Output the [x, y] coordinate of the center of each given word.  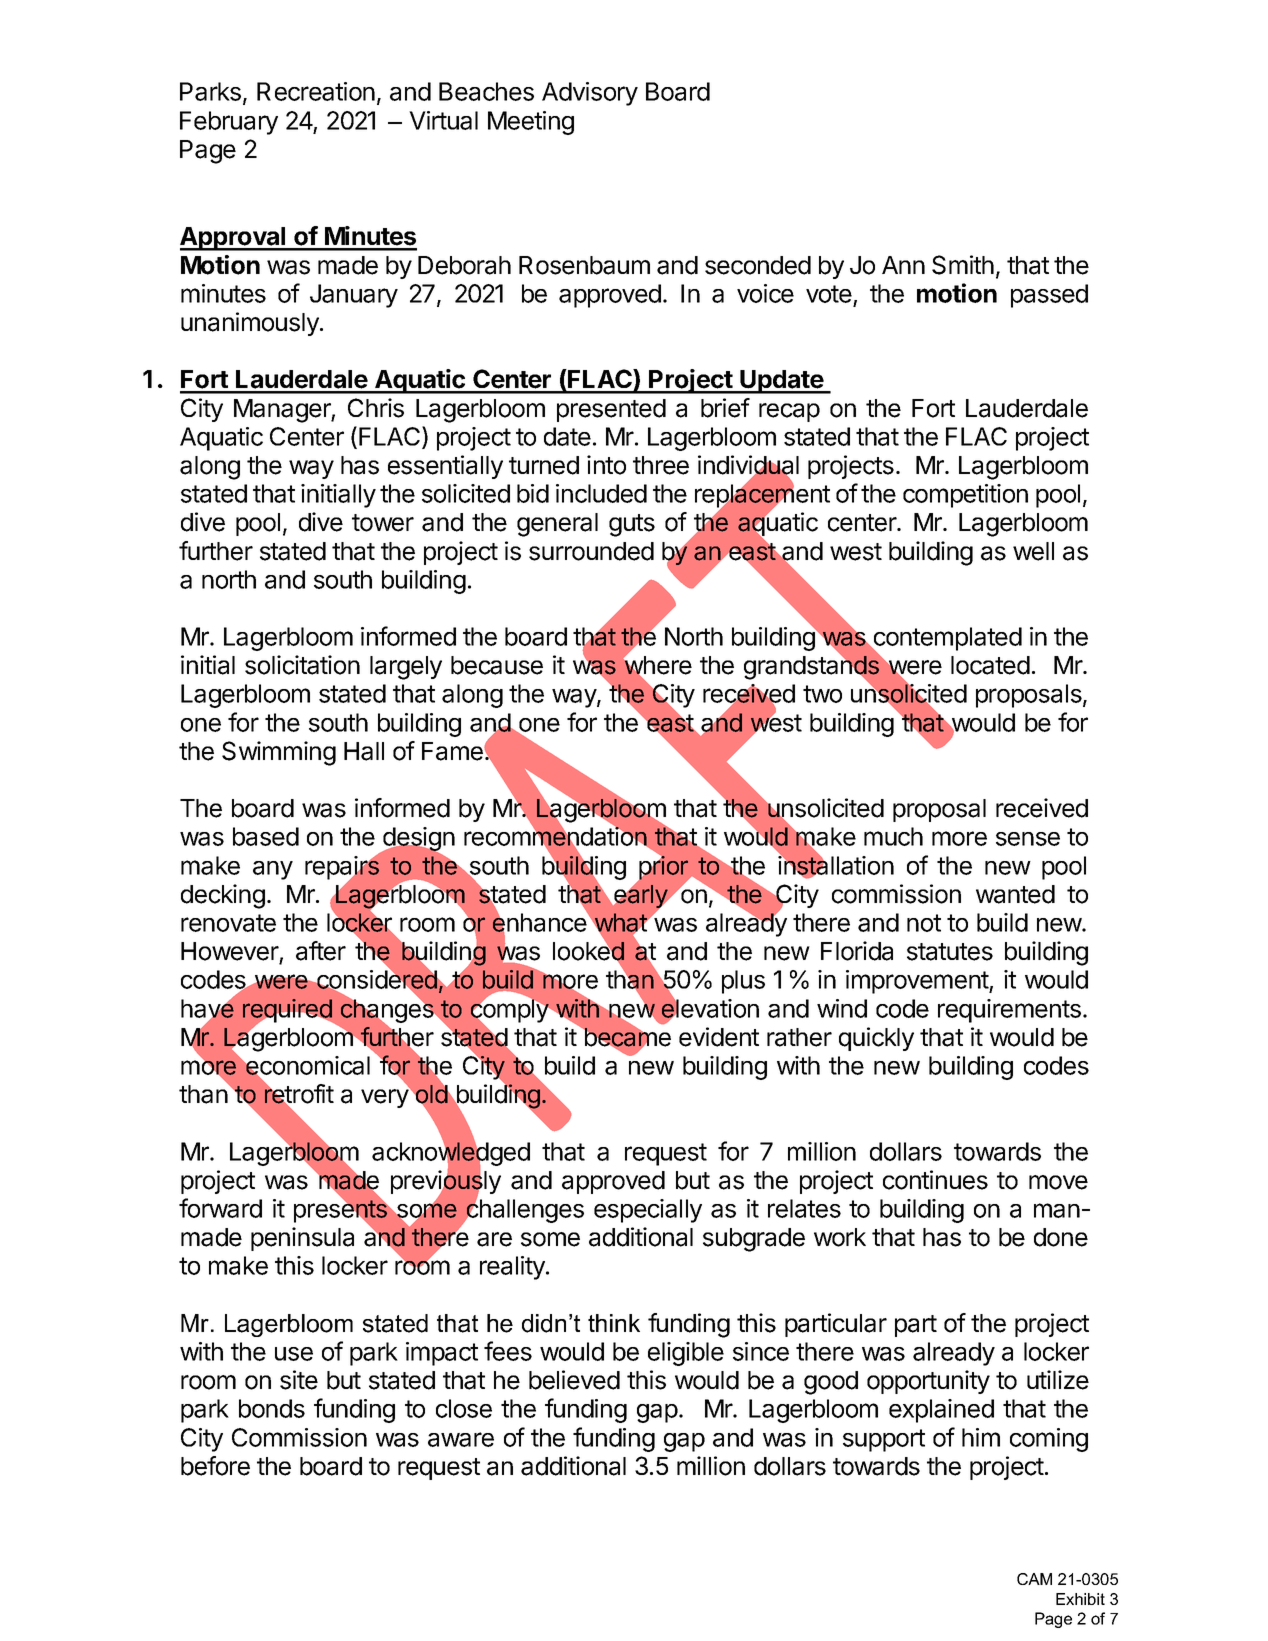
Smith [963, 265]
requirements [1009, 1011]
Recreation [316, 91]
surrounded [591, 551]
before [215, 1466]
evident [719, 1037]
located [990, 665]
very [385, 1097]
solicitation [302, 665]
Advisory [590, 94]
